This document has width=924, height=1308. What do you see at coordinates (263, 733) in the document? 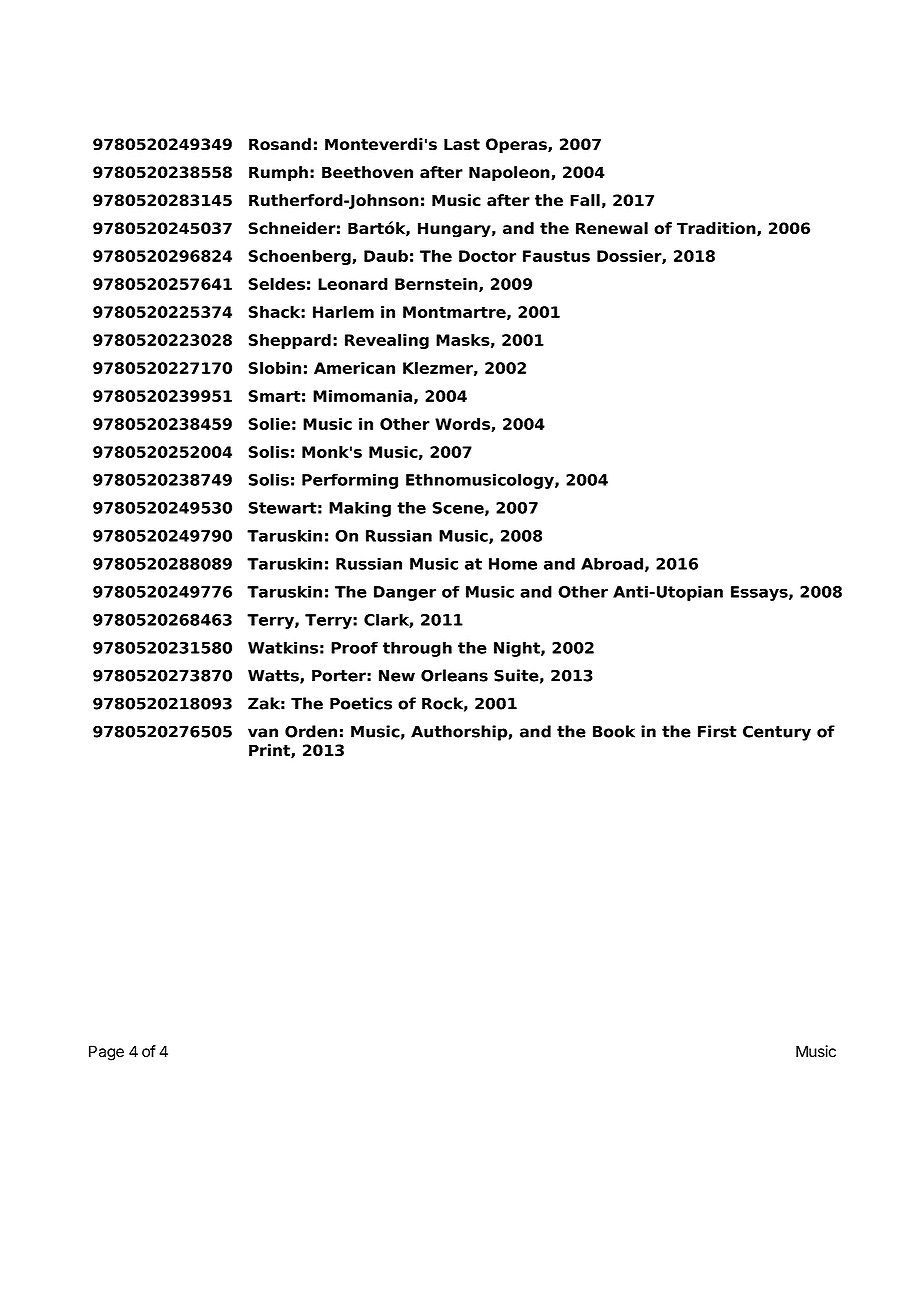
I see `van` at bounding box center [263, 733].
